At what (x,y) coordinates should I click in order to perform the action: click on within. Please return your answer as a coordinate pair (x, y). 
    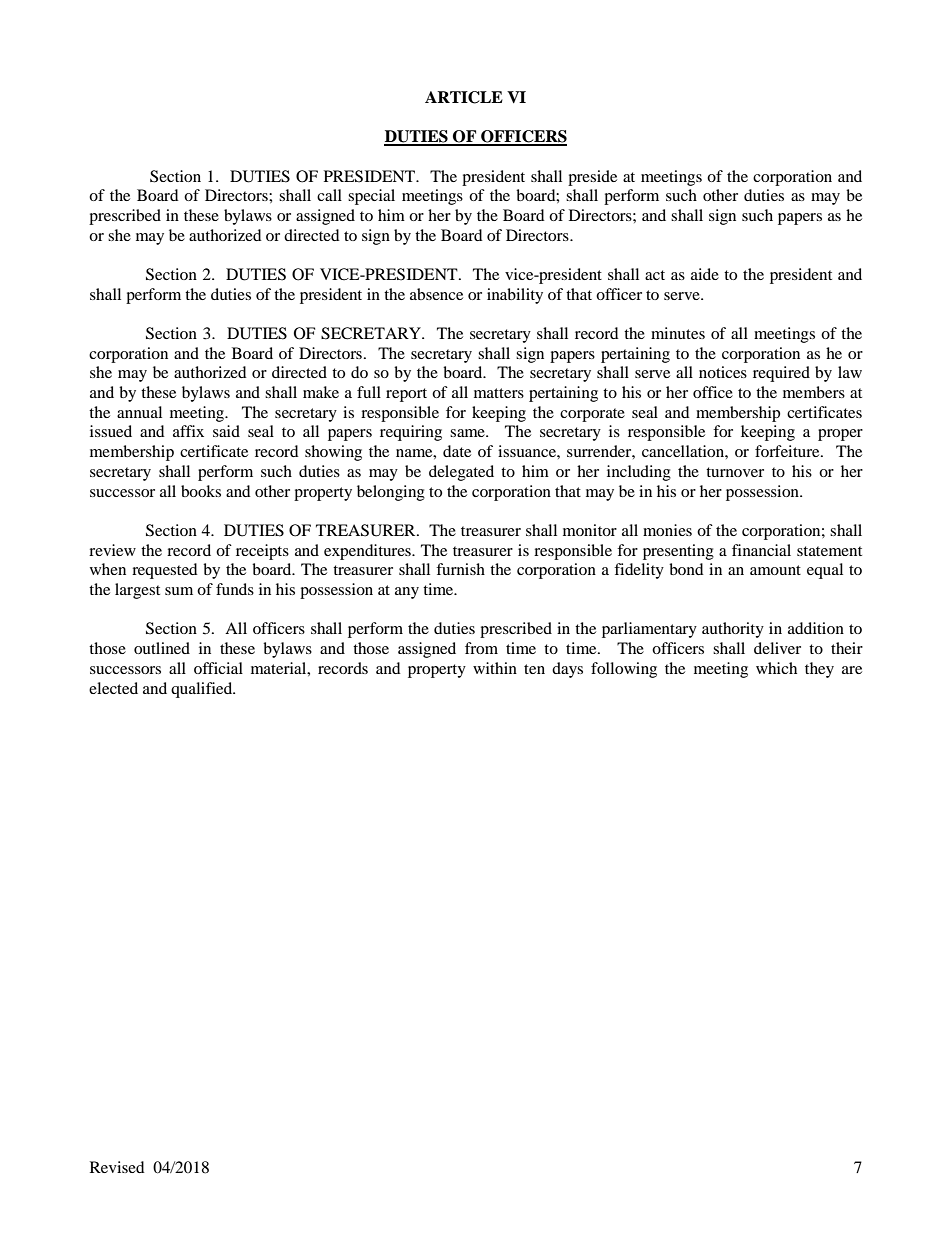
    Looking at the image, I should click on (495, 668).
